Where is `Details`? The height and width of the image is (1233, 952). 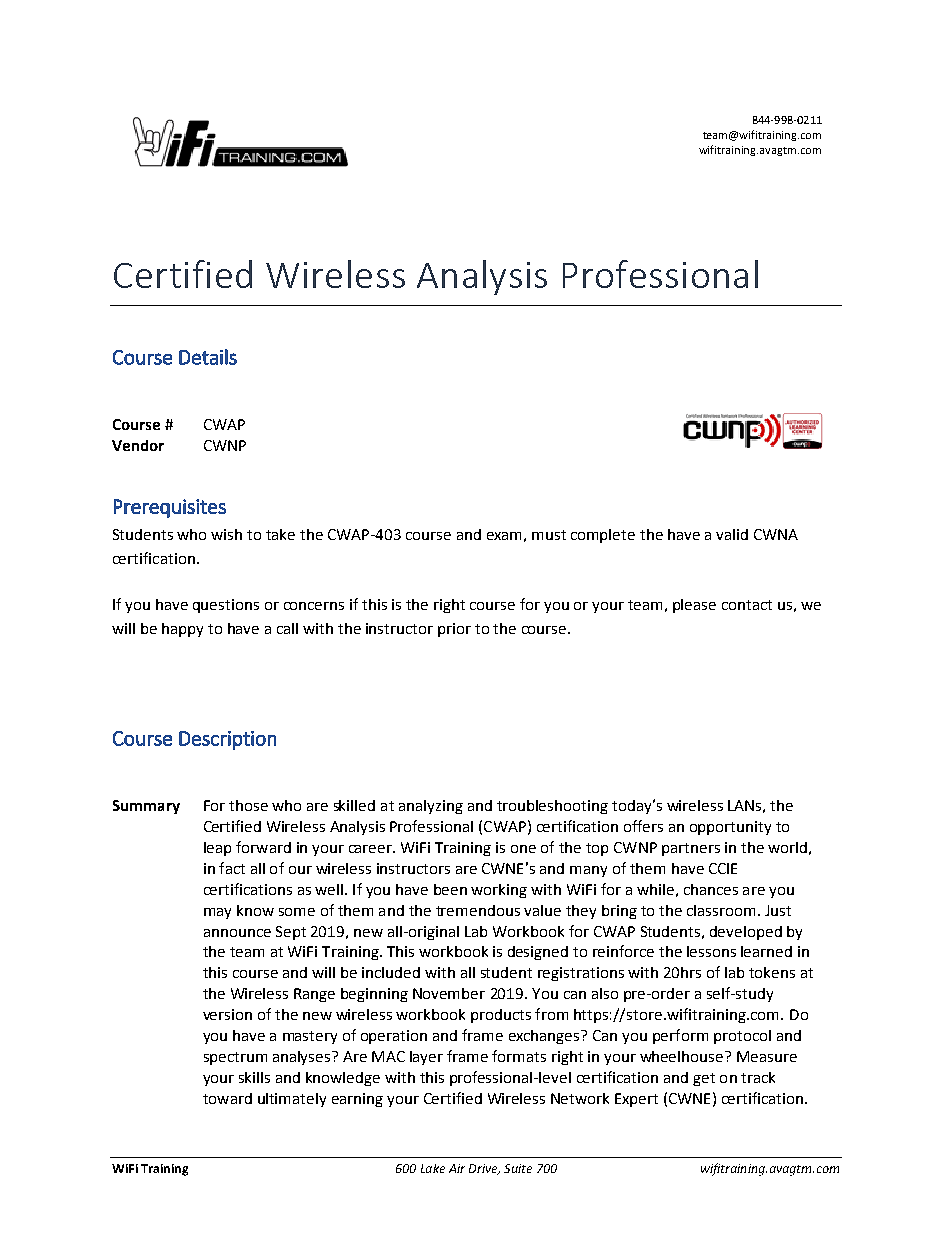 Details is located at coordinates (208, 357).
